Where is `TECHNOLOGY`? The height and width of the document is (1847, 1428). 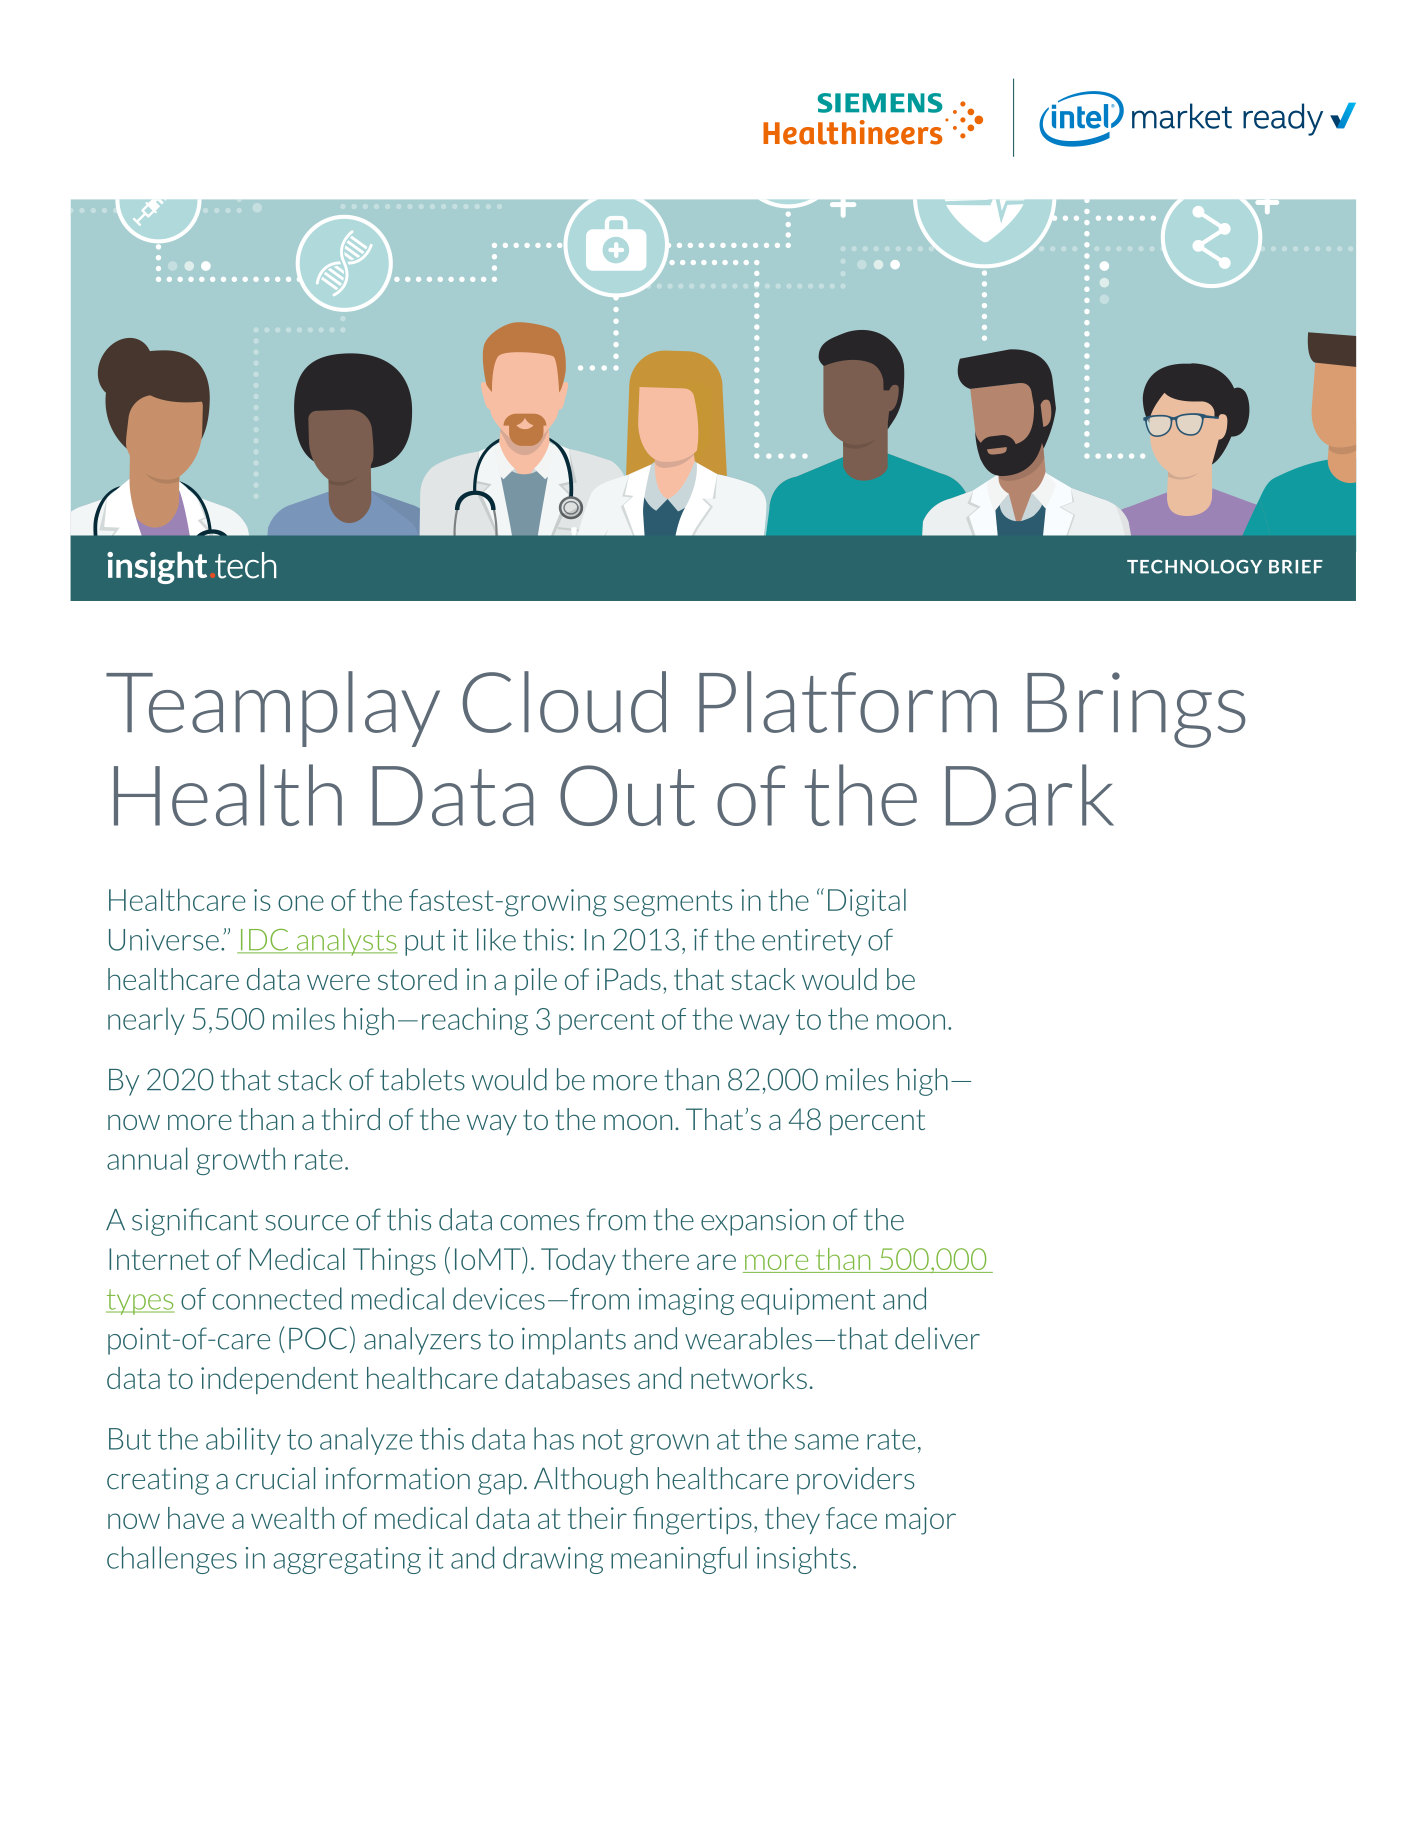 TECHNOLOGY is located at coordinates (1194, 567).
